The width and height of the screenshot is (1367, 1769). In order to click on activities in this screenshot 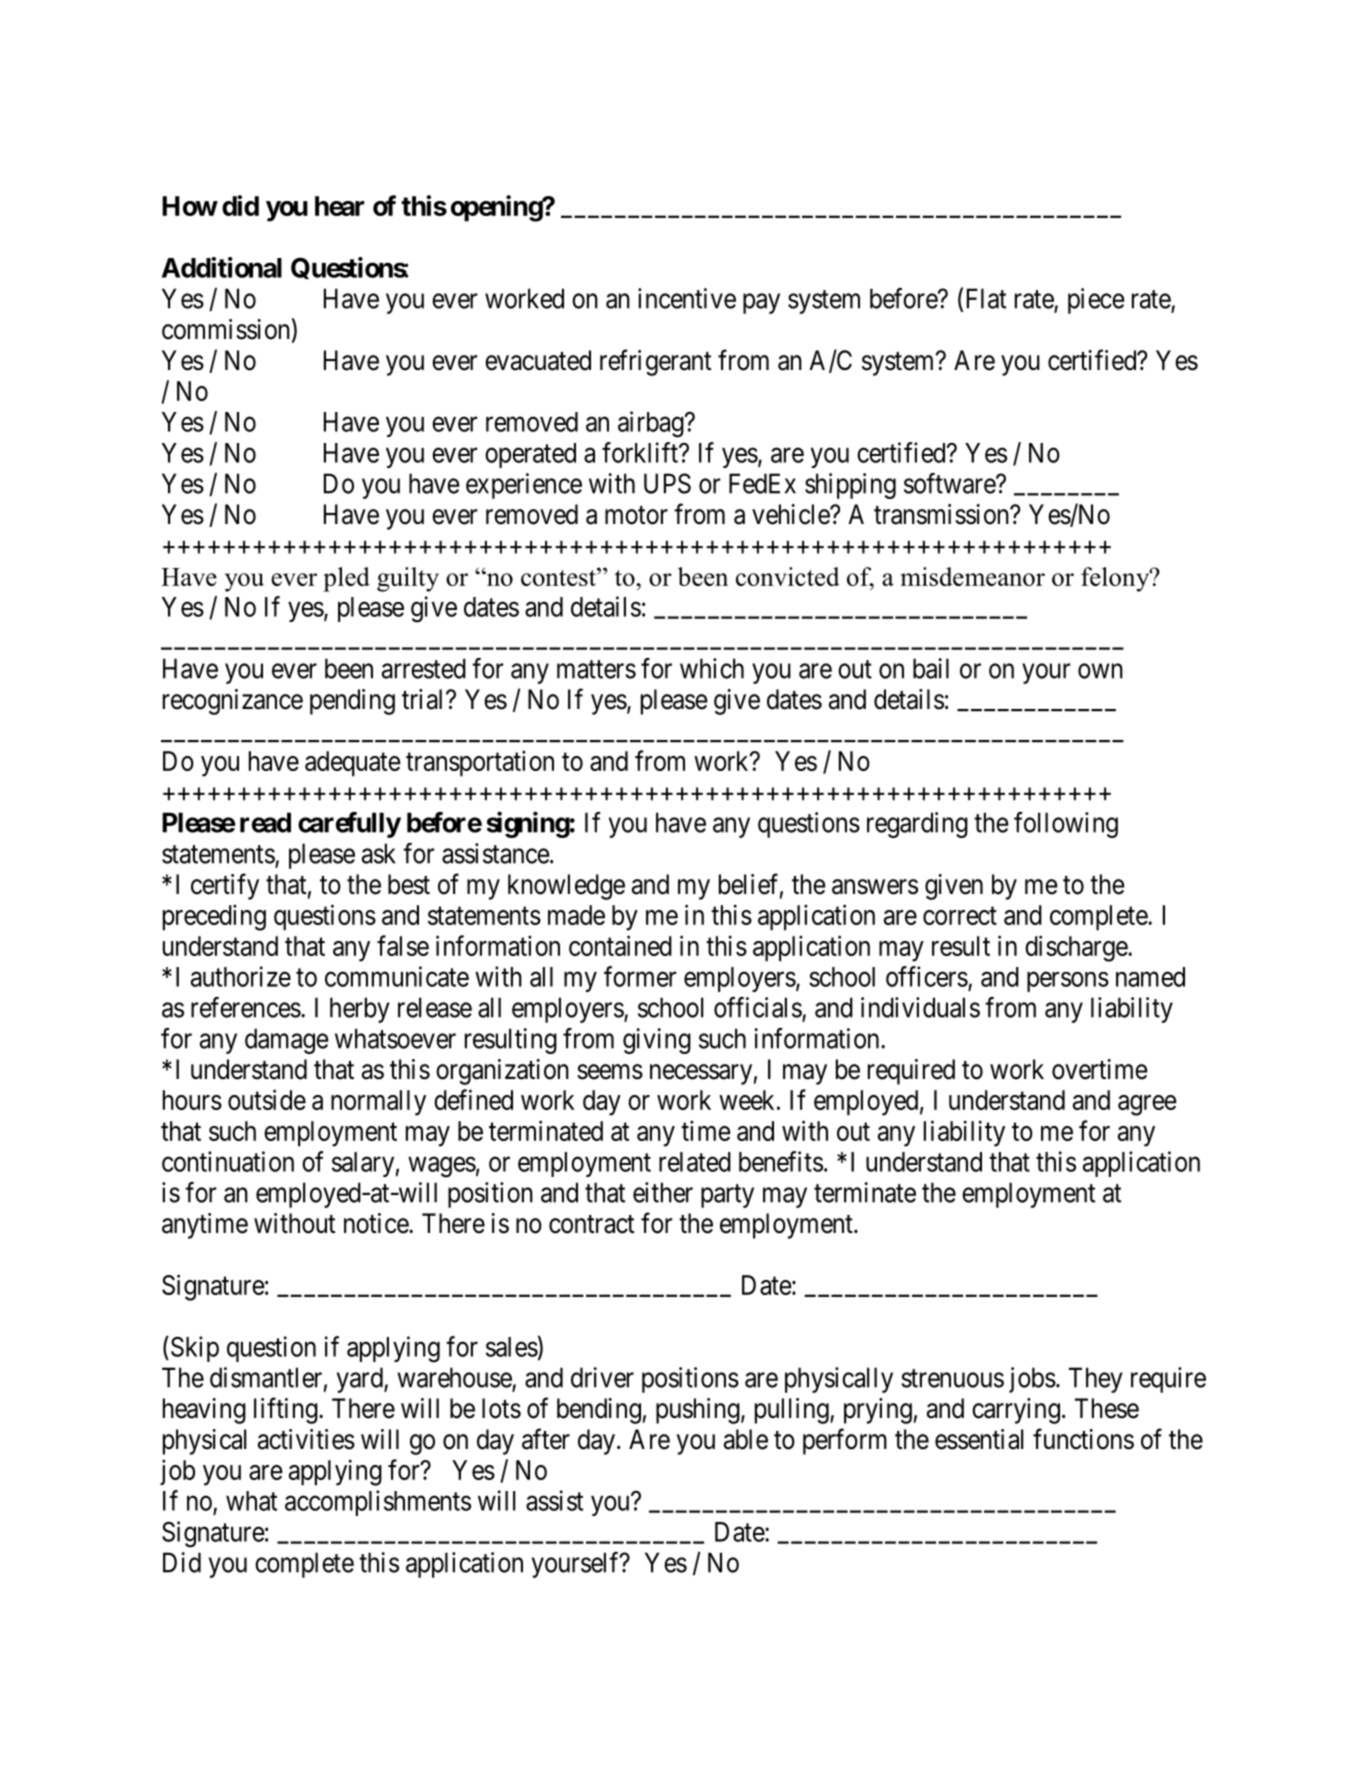, I will do `click(306, 1439)`.
